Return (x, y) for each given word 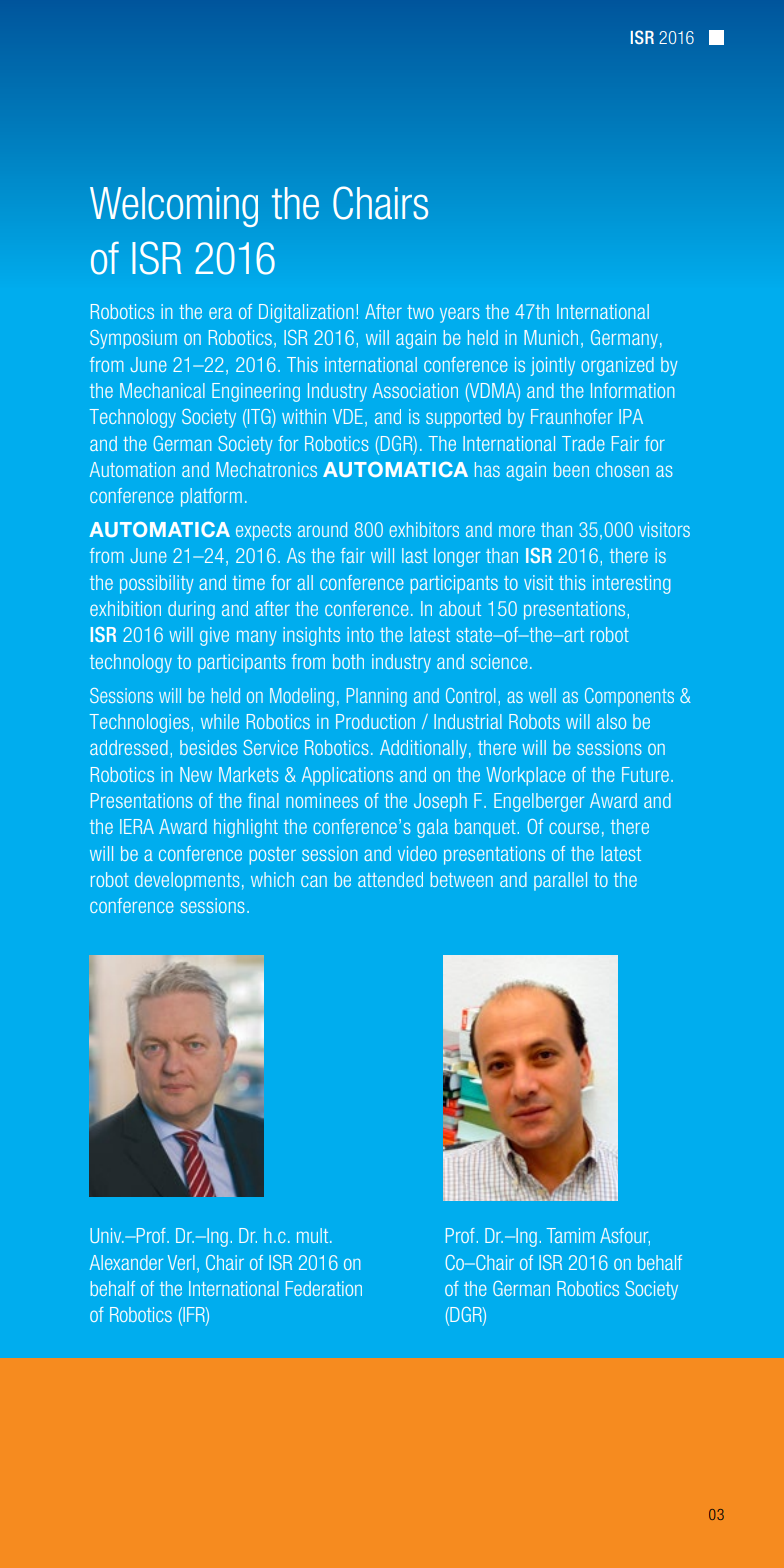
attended (390, 879)
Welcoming (174, 207)
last (415, 555)
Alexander (126, 1262)
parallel (560, 881)
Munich (551, 337)
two (420, 312)
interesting (631, 584)
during (191, 610)
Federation (324, 1288)
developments (187, 881)
